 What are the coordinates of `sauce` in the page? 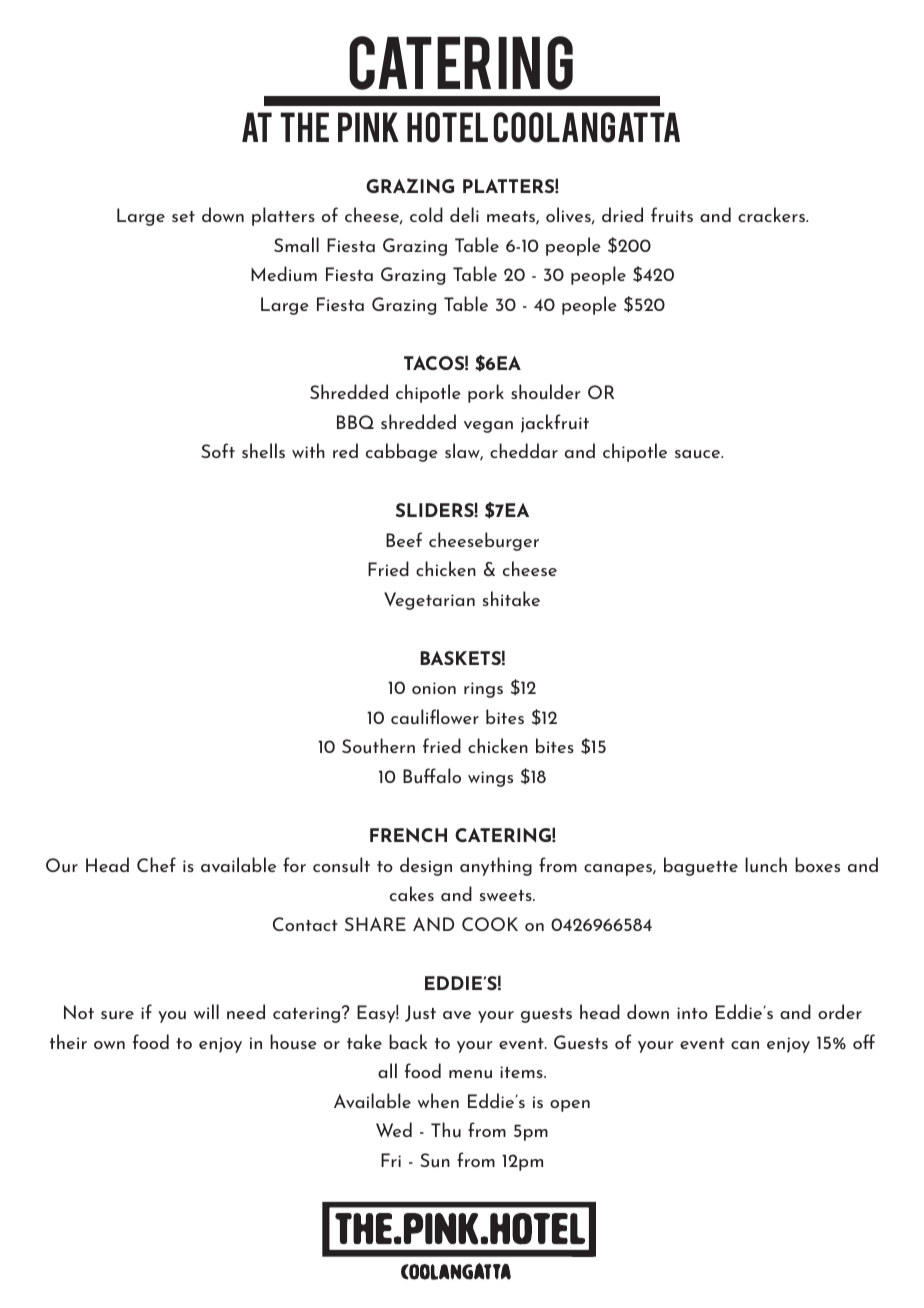 It's located at (699, 454).
